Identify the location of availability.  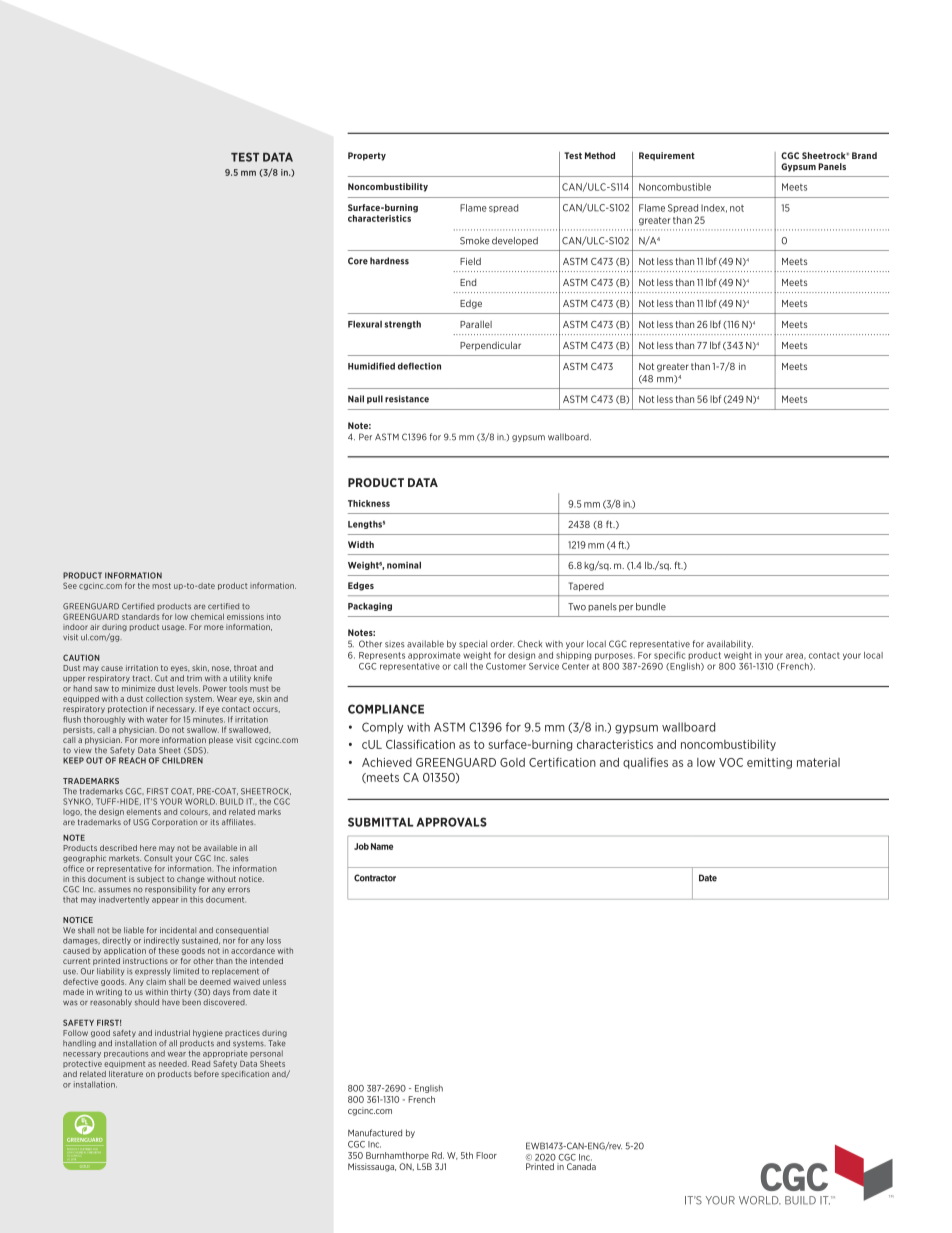
(730, 644).
